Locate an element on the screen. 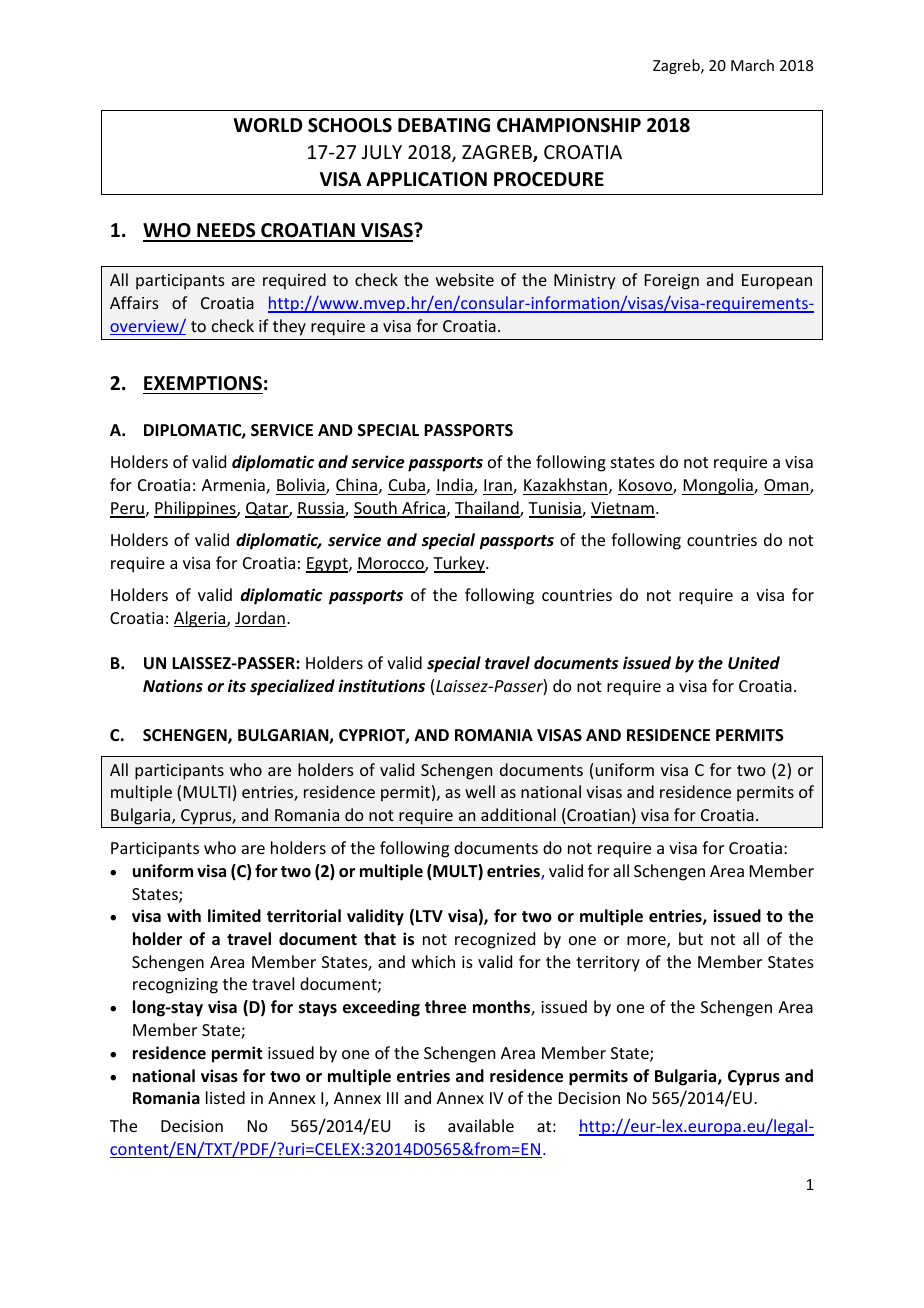  India is located at coordinates (456, 486).
